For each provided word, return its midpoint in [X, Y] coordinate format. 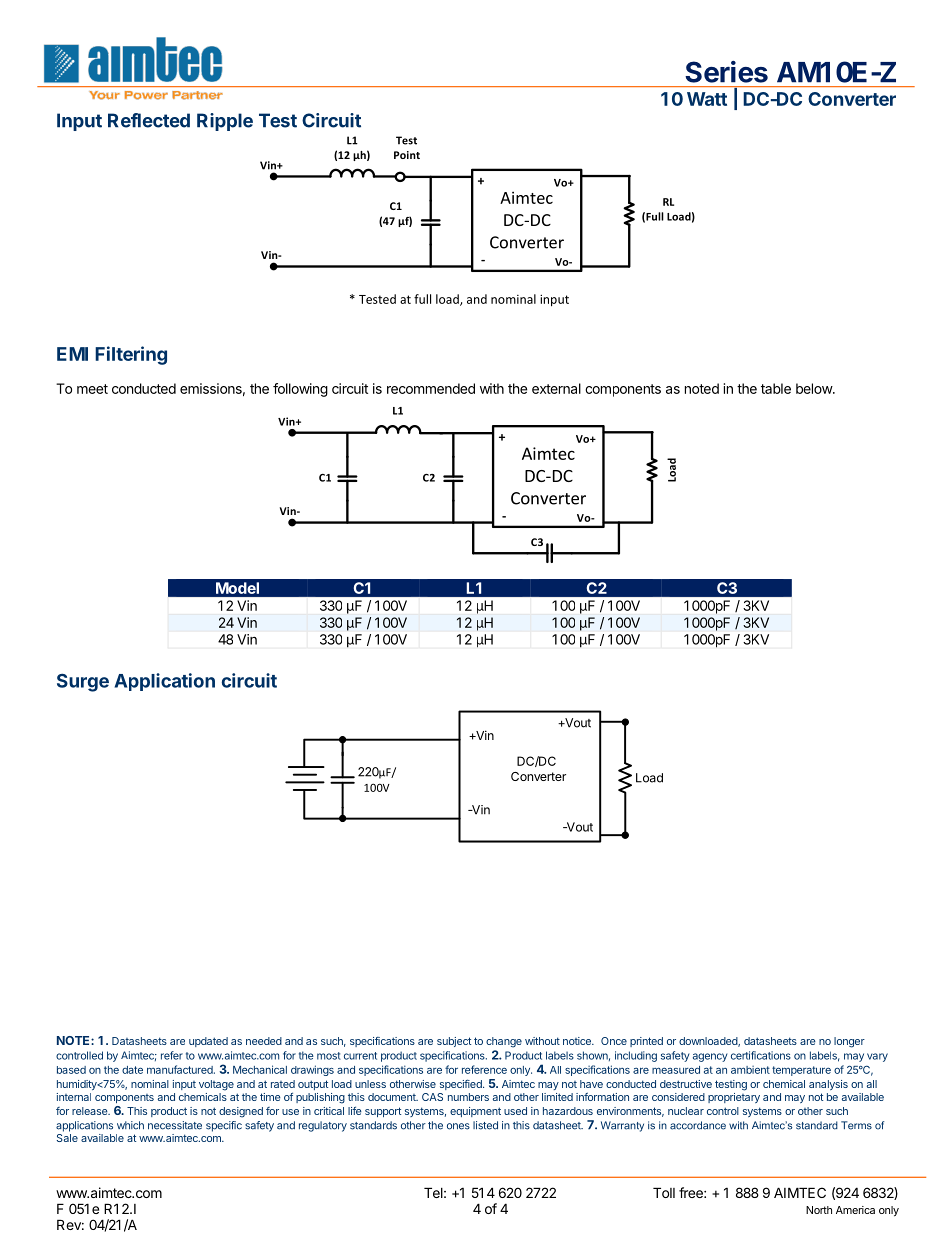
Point [407, 155]
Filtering [131, 355]
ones [458, 1126]
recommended [431, 388]
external [556, 388]
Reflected [149, 120]
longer [849, 1042]
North [819, 1210]
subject [454, 1042]
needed [264, 1041]
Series [726, 72]
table [776, 388]
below [815, 388]
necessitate [175, 1125]
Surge [83, 683]
